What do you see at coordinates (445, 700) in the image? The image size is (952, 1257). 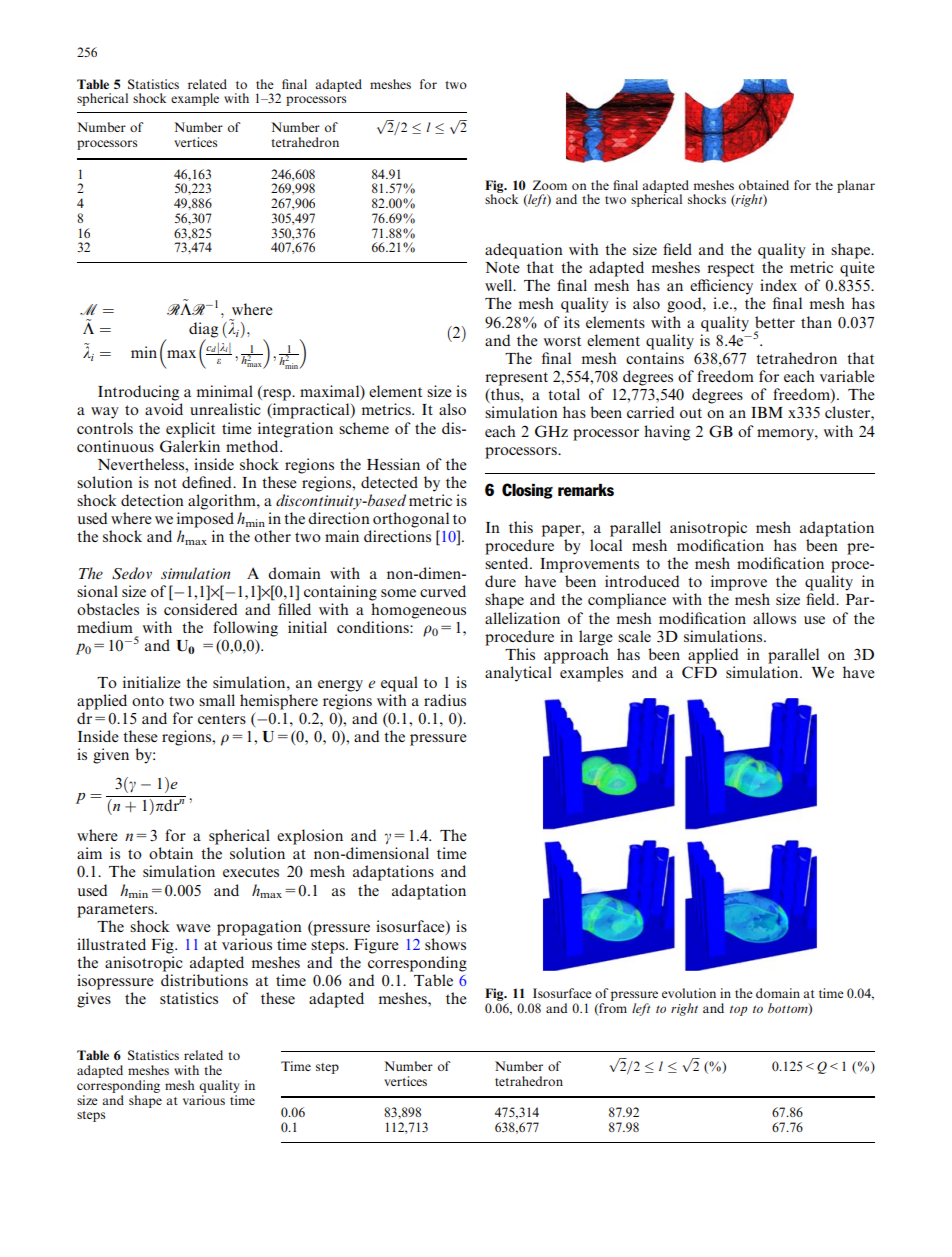 I see `radius` at bounding box center [445, 700].
